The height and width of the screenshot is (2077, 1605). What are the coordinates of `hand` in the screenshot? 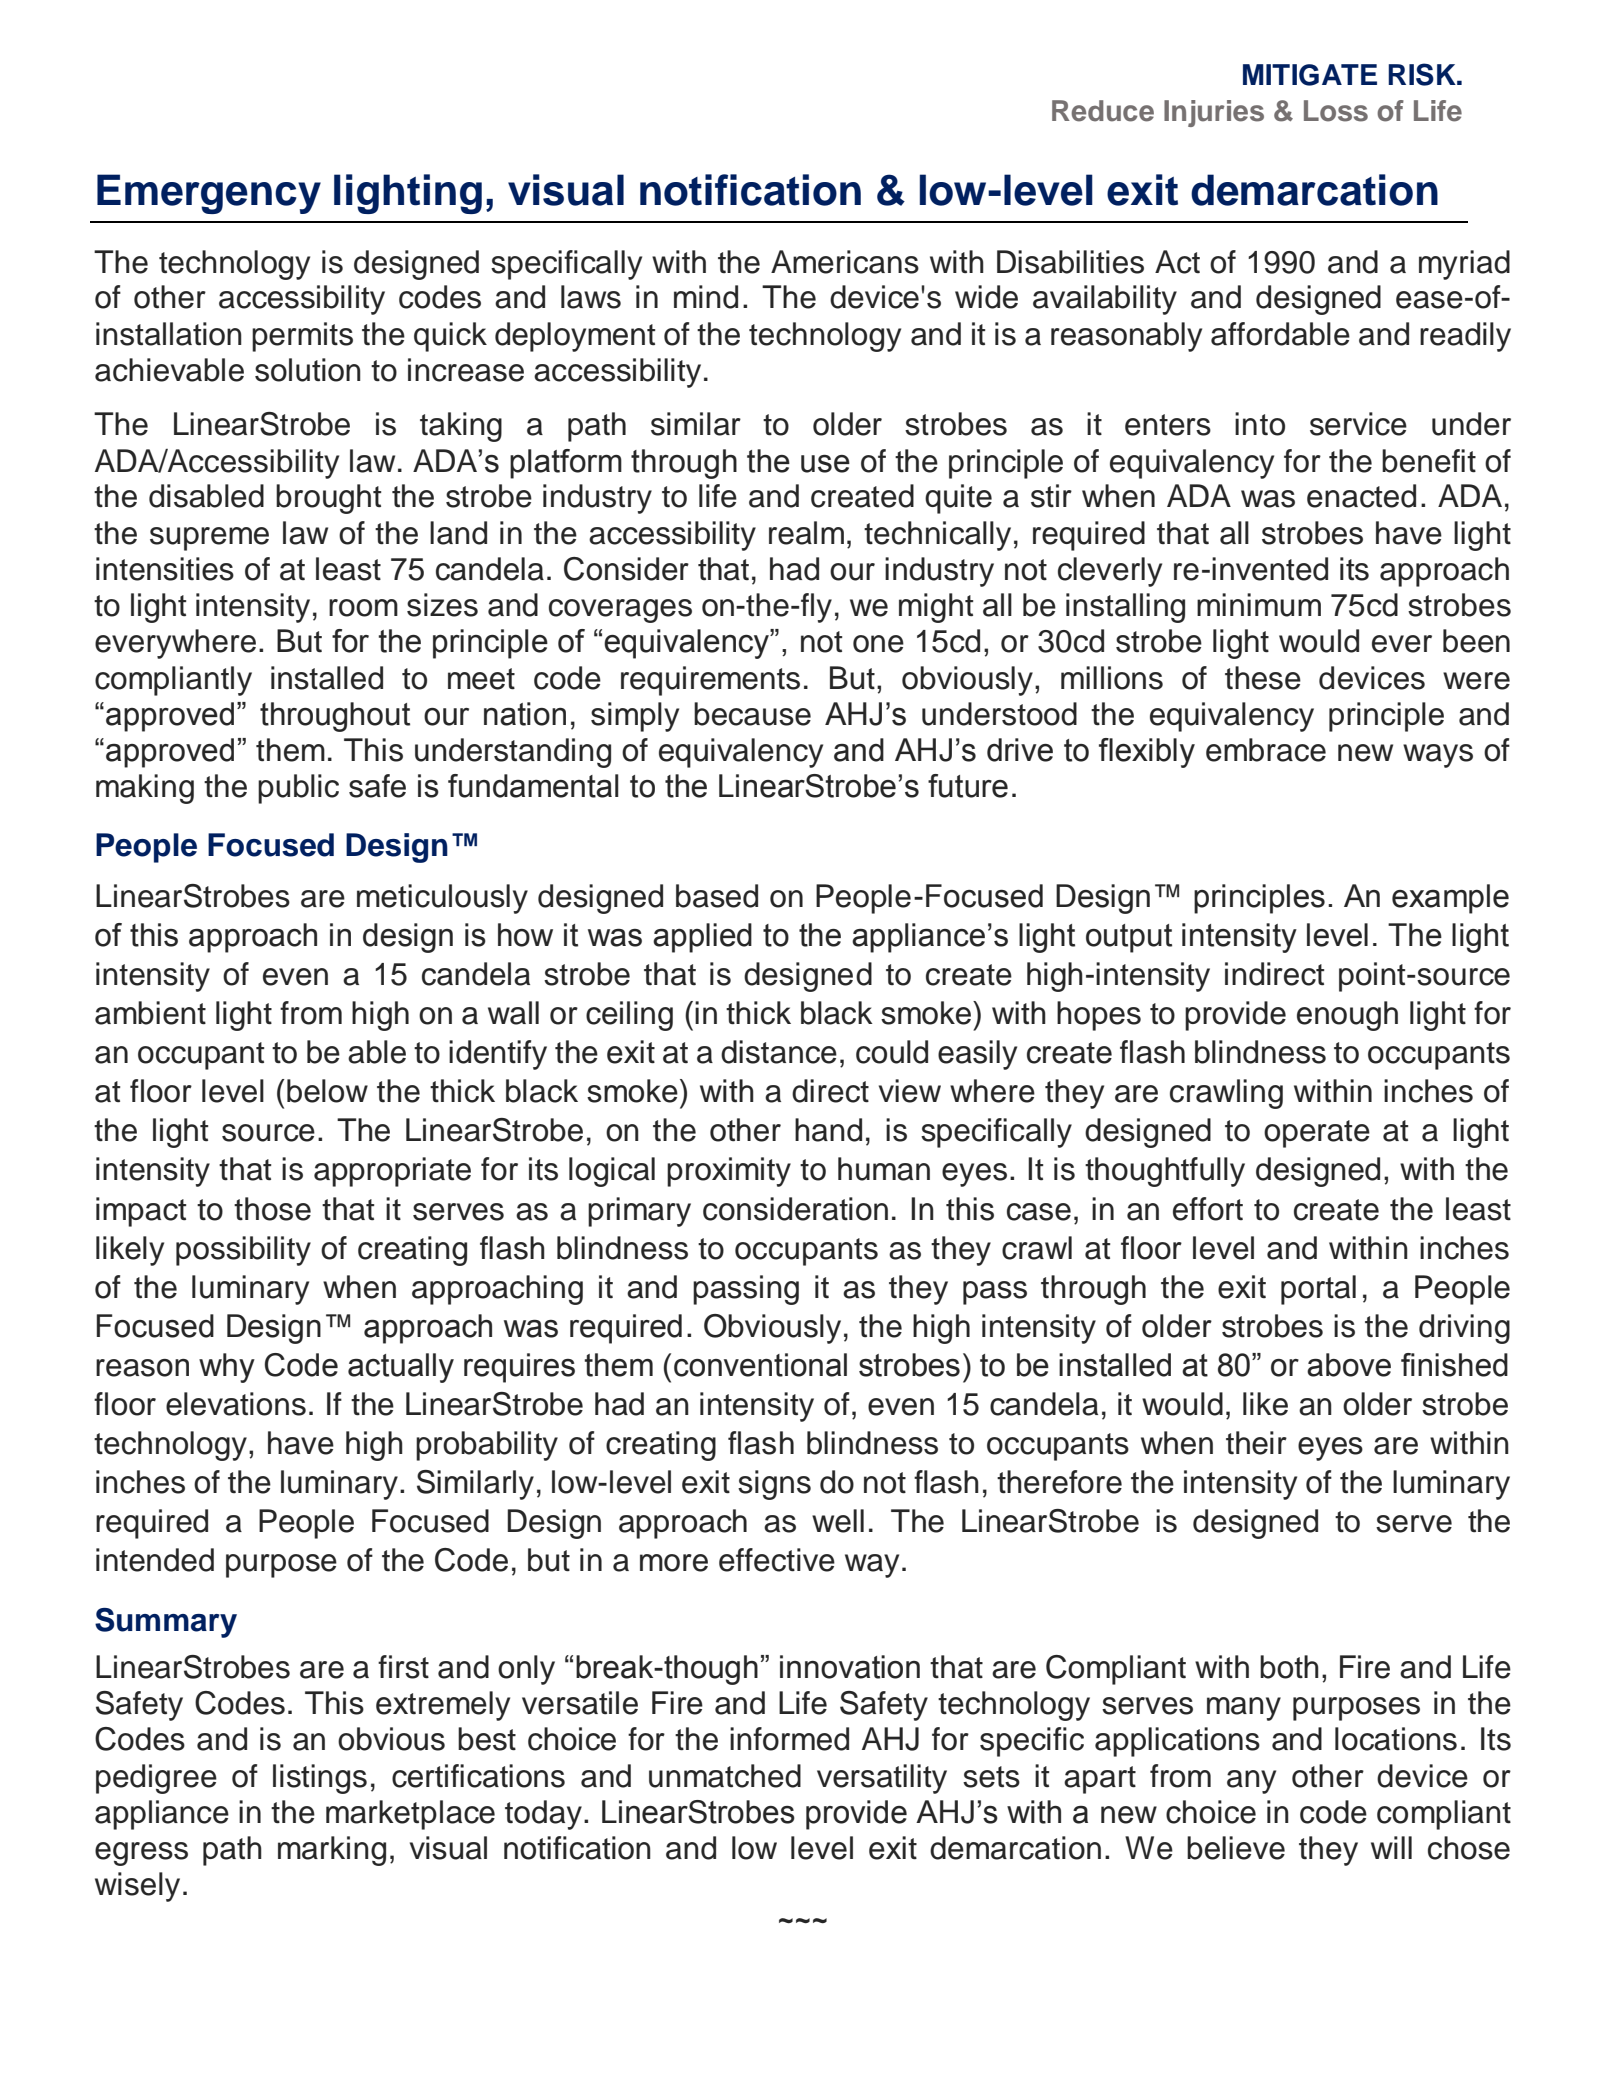 It's located at (828, 1130).
